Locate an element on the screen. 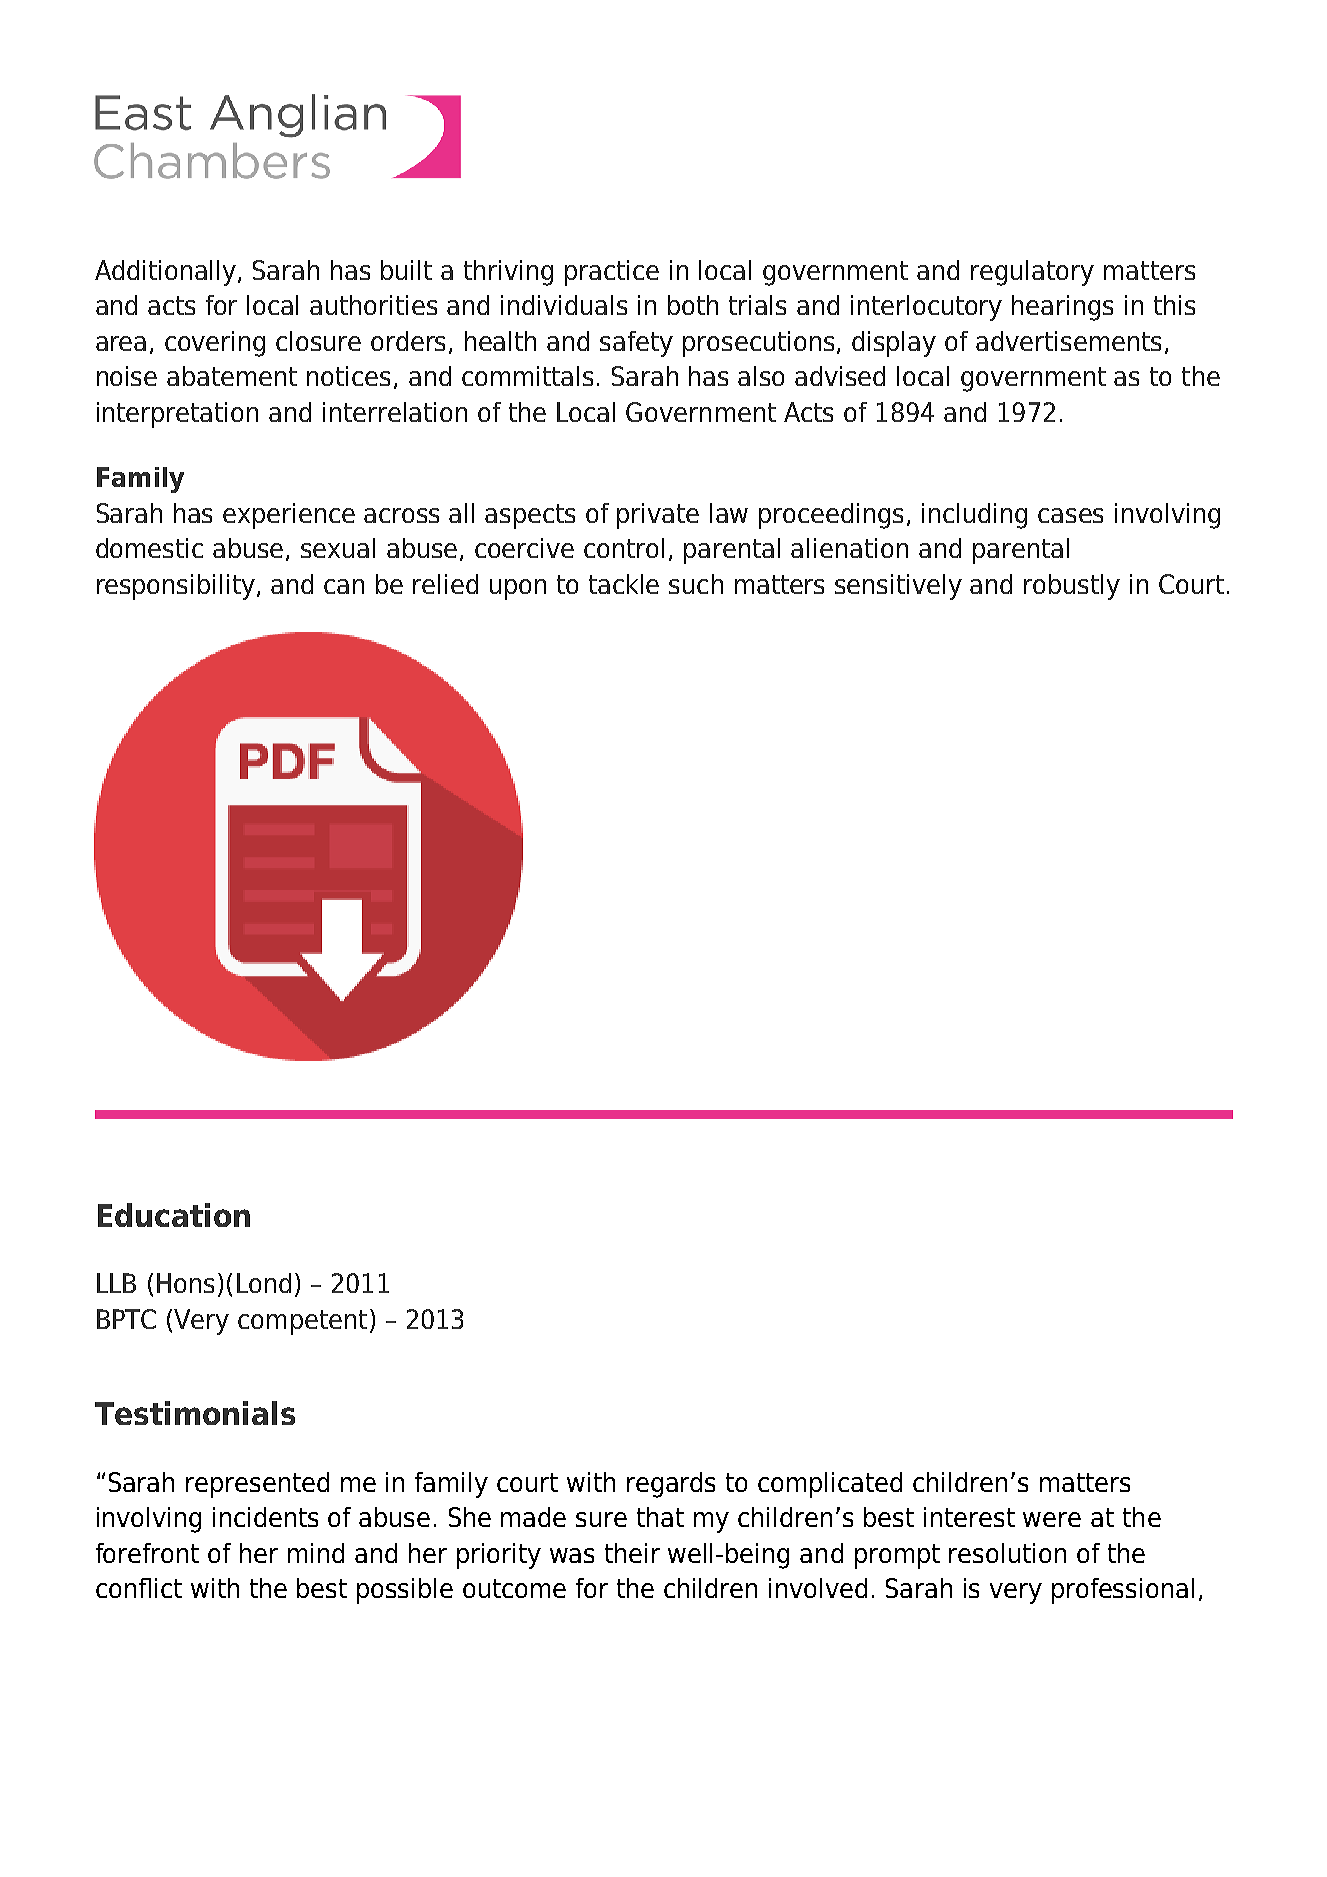 Image resolution: width=1327 pixels, height=1877 pixels. incidents is located at coordinates (265, 1517).
